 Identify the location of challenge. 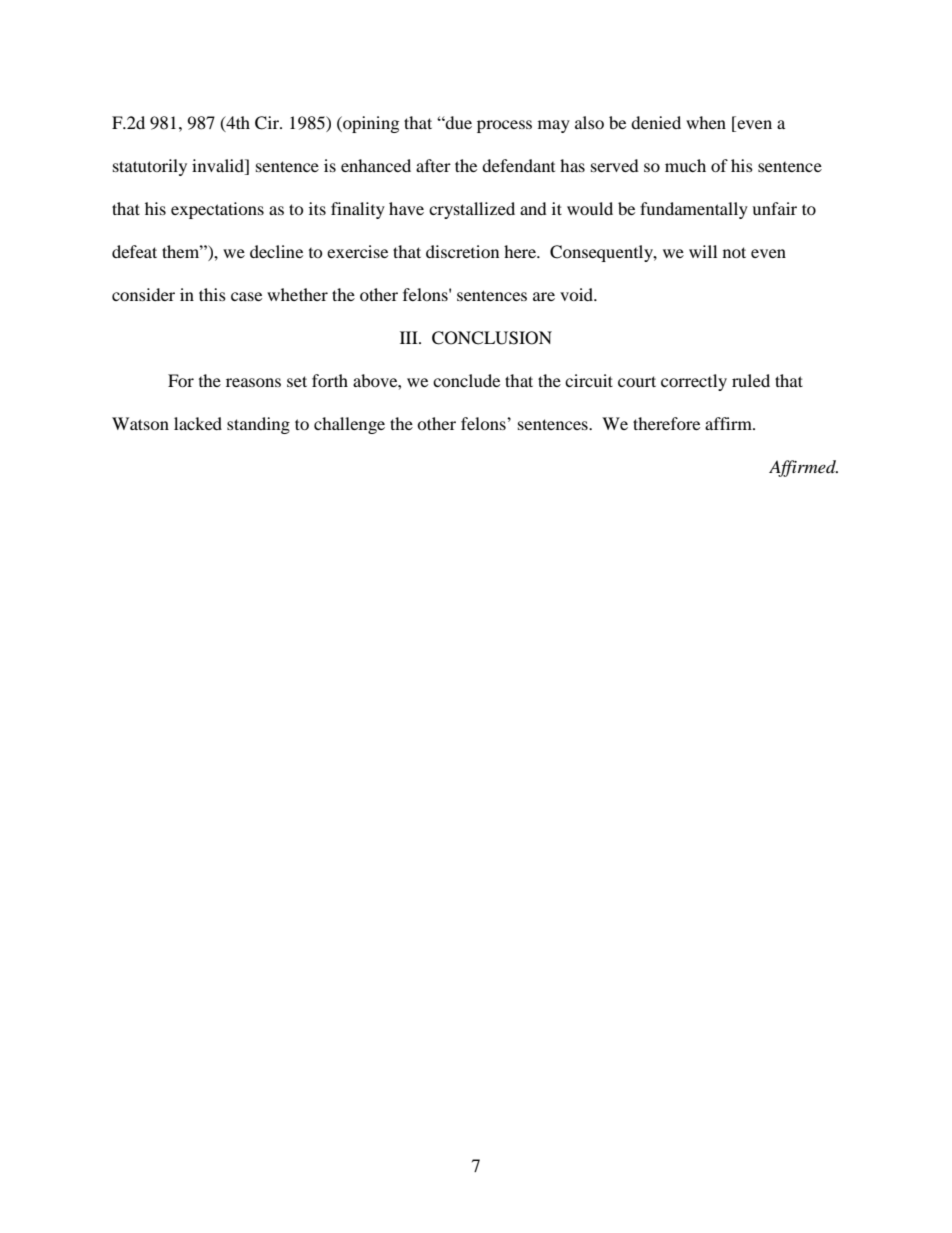
(349, 425).
